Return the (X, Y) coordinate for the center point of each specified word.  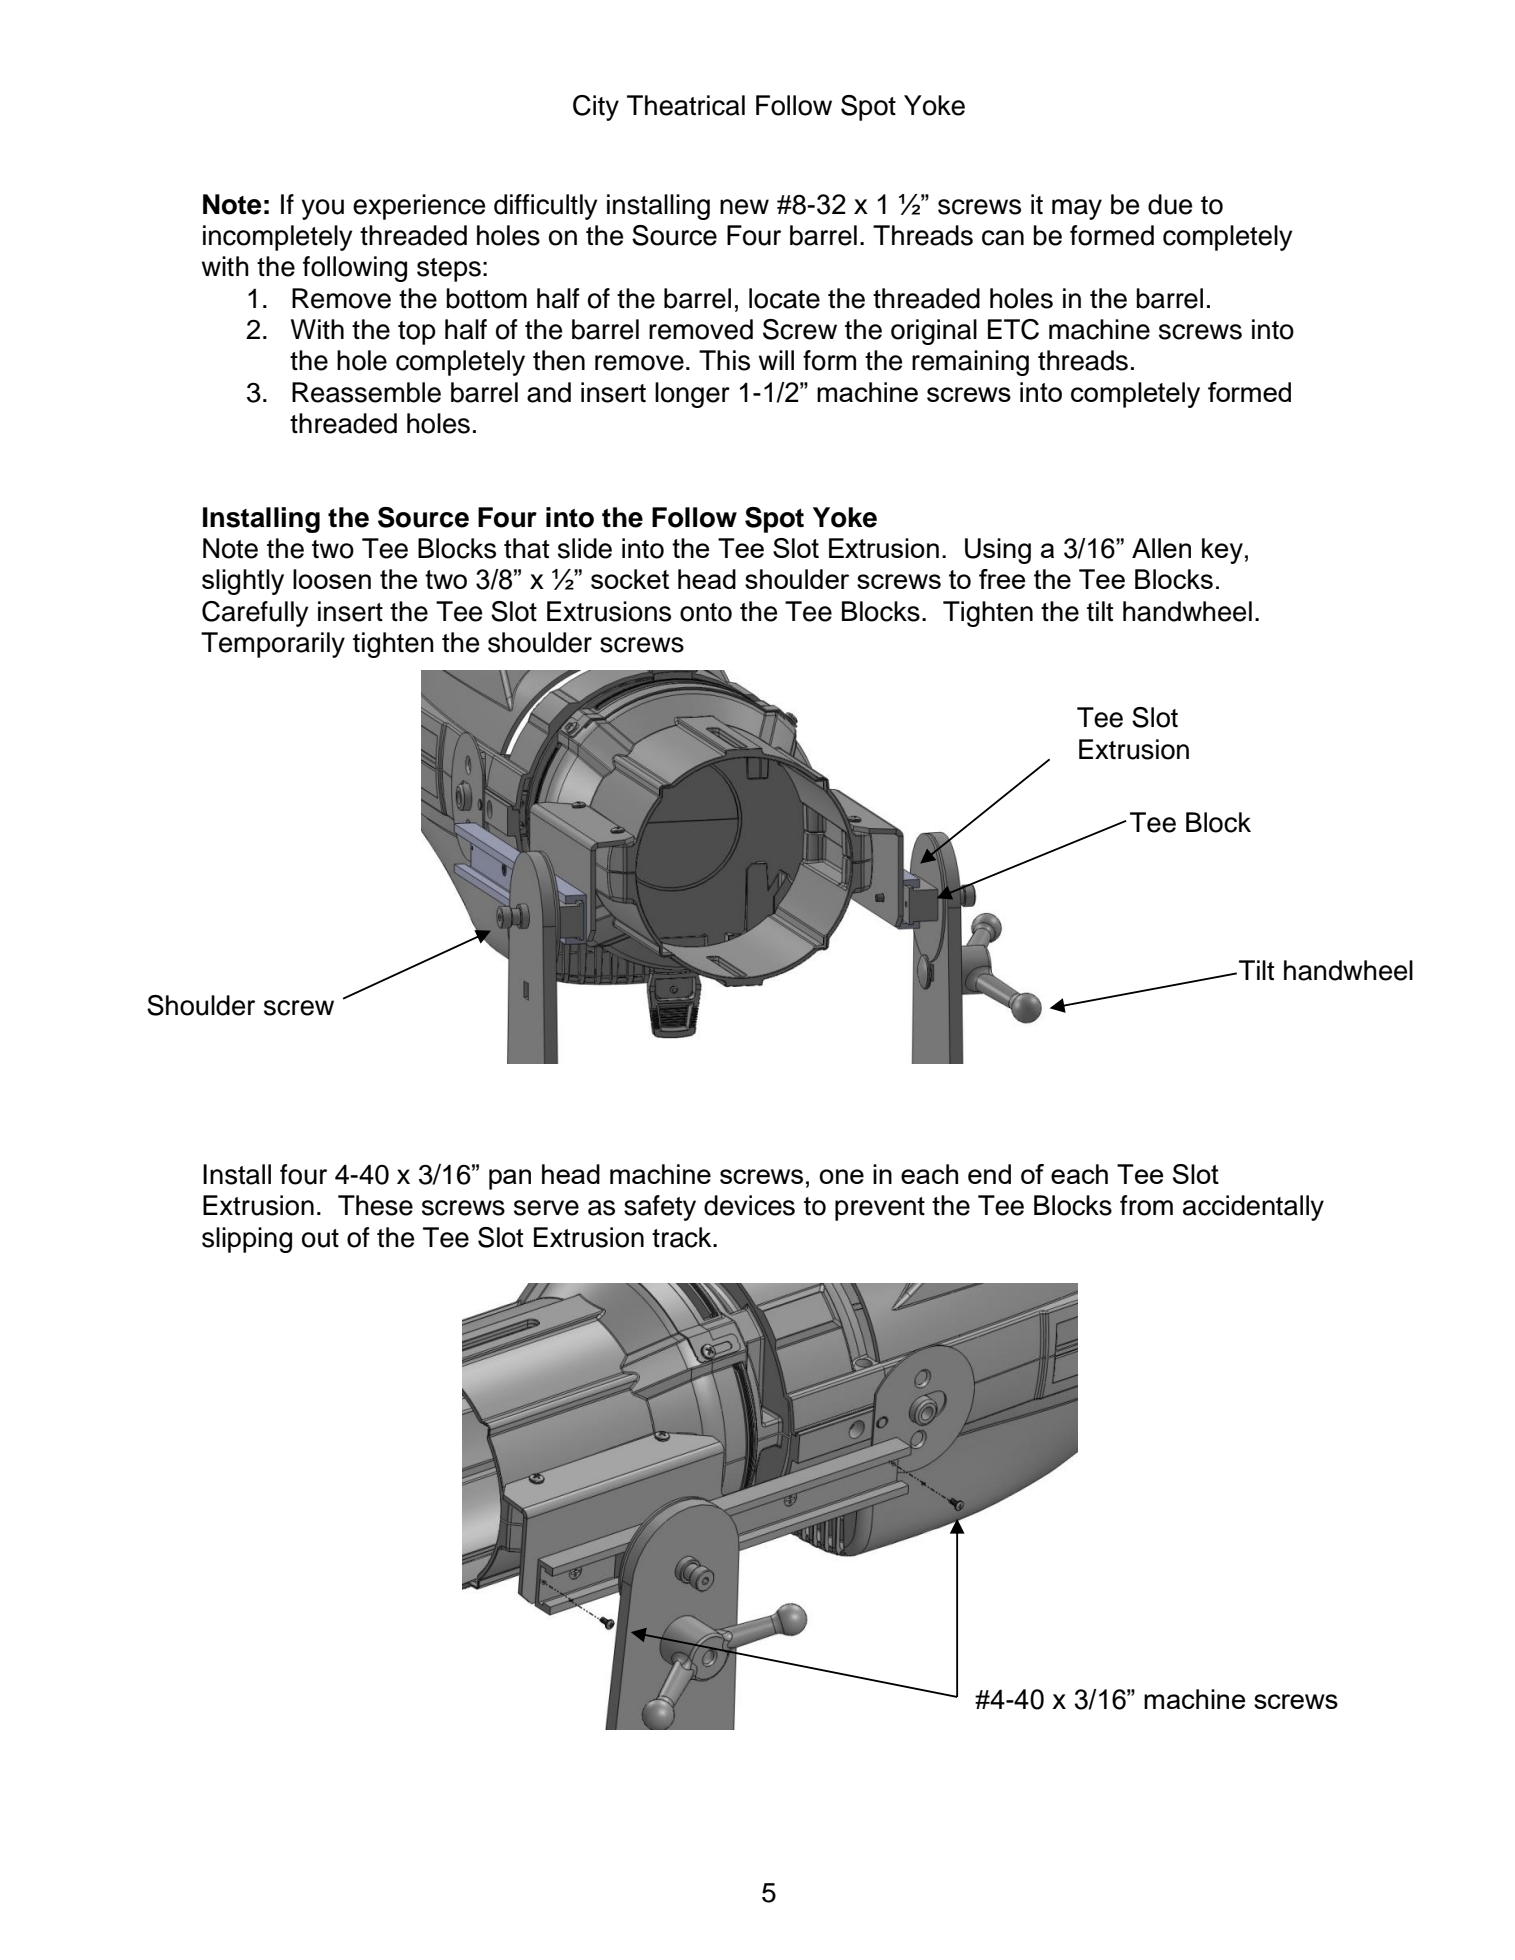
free (1002, 579)
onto (706, 612)
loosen (332, 579)
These (375, 1205)
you (322, 209)
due (1170, 204)
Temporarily (273, 645)
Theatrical (686, 105)
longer (692, 395)
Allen (1161, 548)
